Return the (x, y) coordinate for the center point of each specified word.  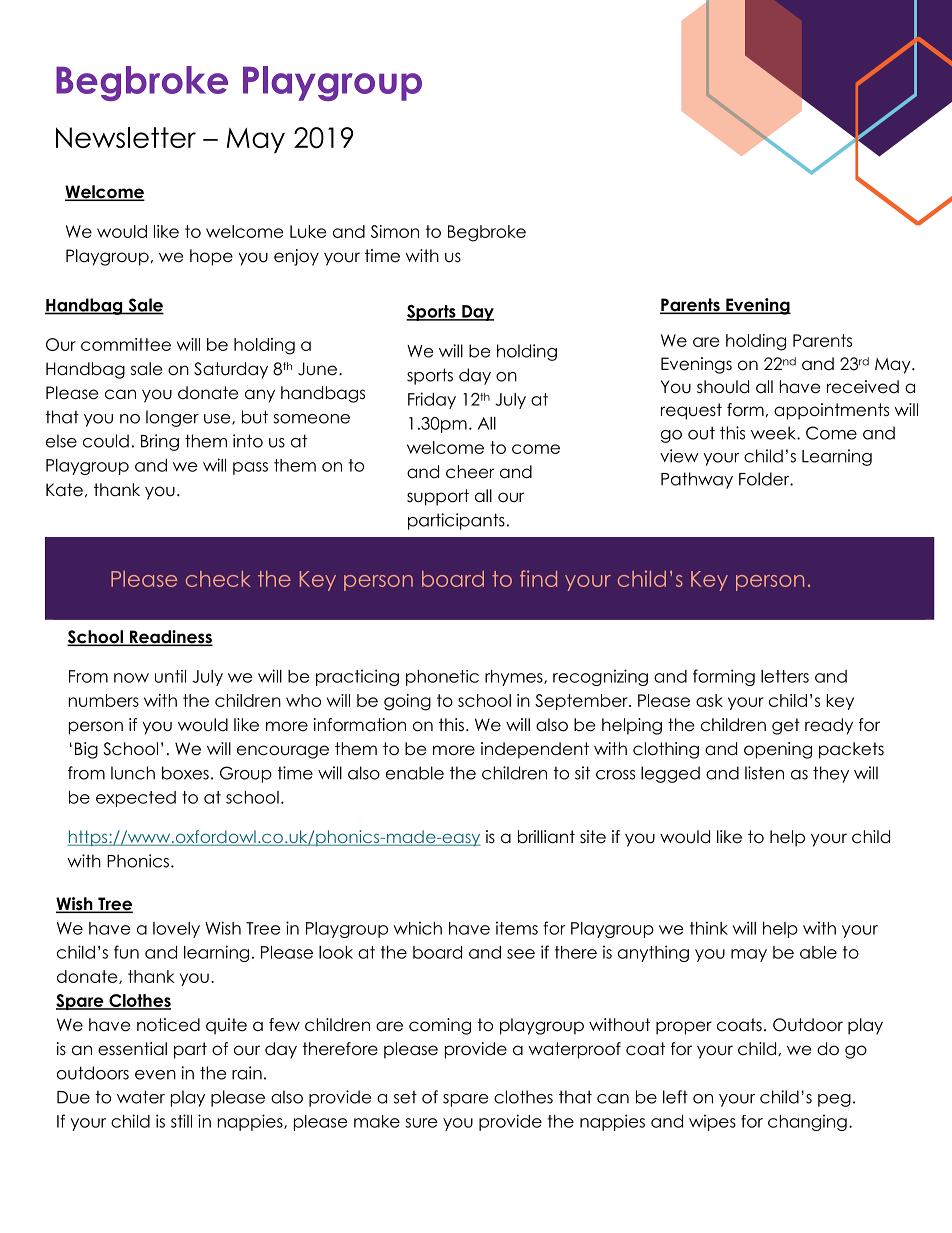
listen (764, 773)
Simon (395, 231)
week (774, 433)
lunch (133, 773)
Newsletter (126, 137)
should (723, 387)
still (181, 1121)
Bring (160, 442)
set (405, 1097)
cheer (470, 472)
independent (535, 750)
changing (807, 1122)
